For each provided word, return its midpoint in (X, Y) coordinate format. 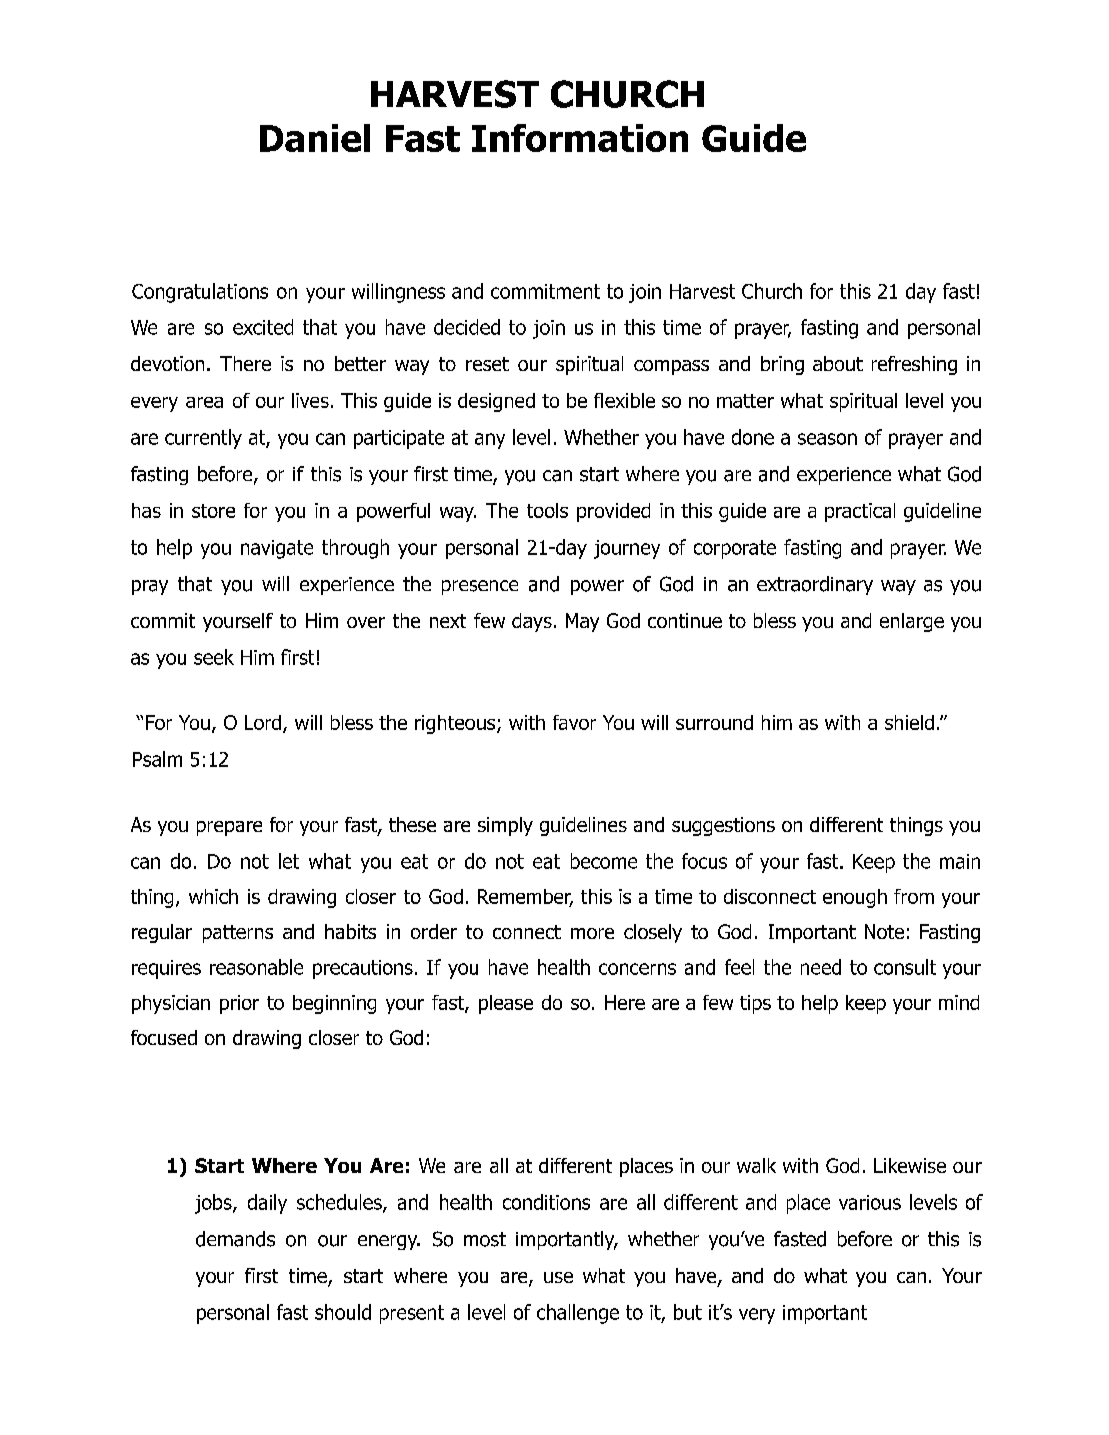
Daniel (315, 138)
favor (574, 722)
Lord (263, 722)
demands (235, 1239)
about (838, 363)
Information (580, 138)
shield (909, 722)
